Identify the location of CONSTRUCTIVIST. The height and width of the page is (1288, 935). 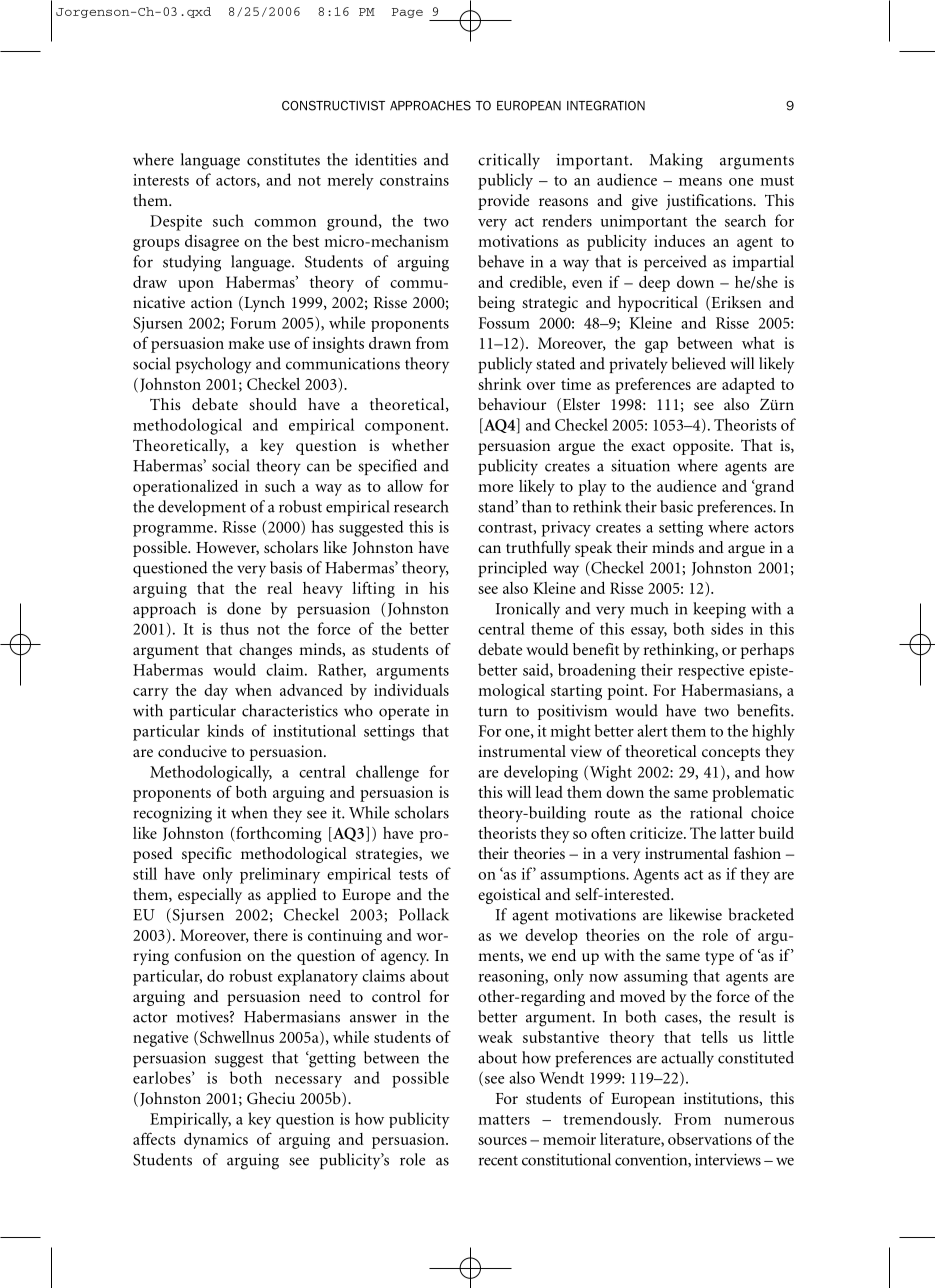
(333, 106).
